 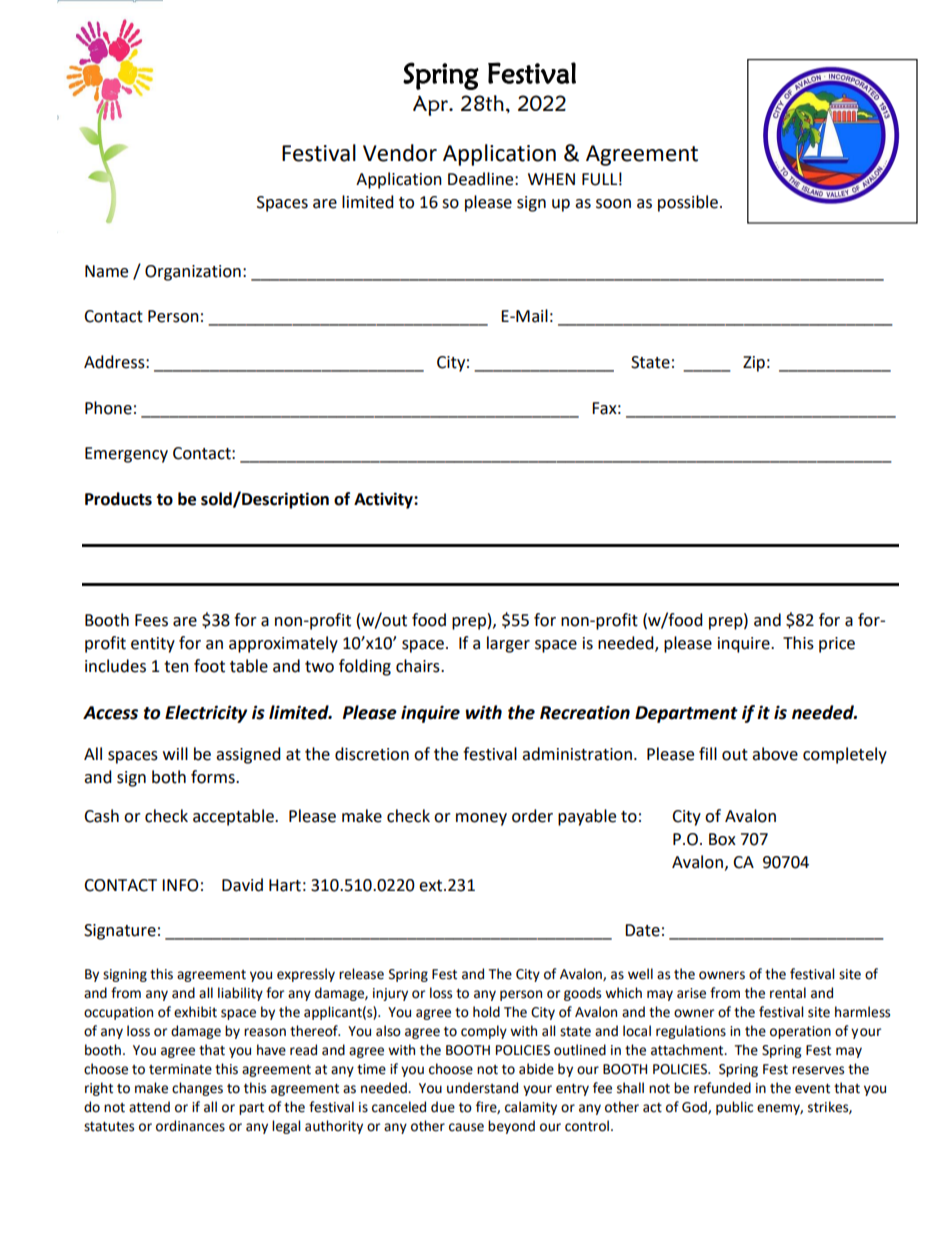 What do you see at coordinates (384, 500) in the screenshot?
I see `Activity` at bounding box center [384, 500].
